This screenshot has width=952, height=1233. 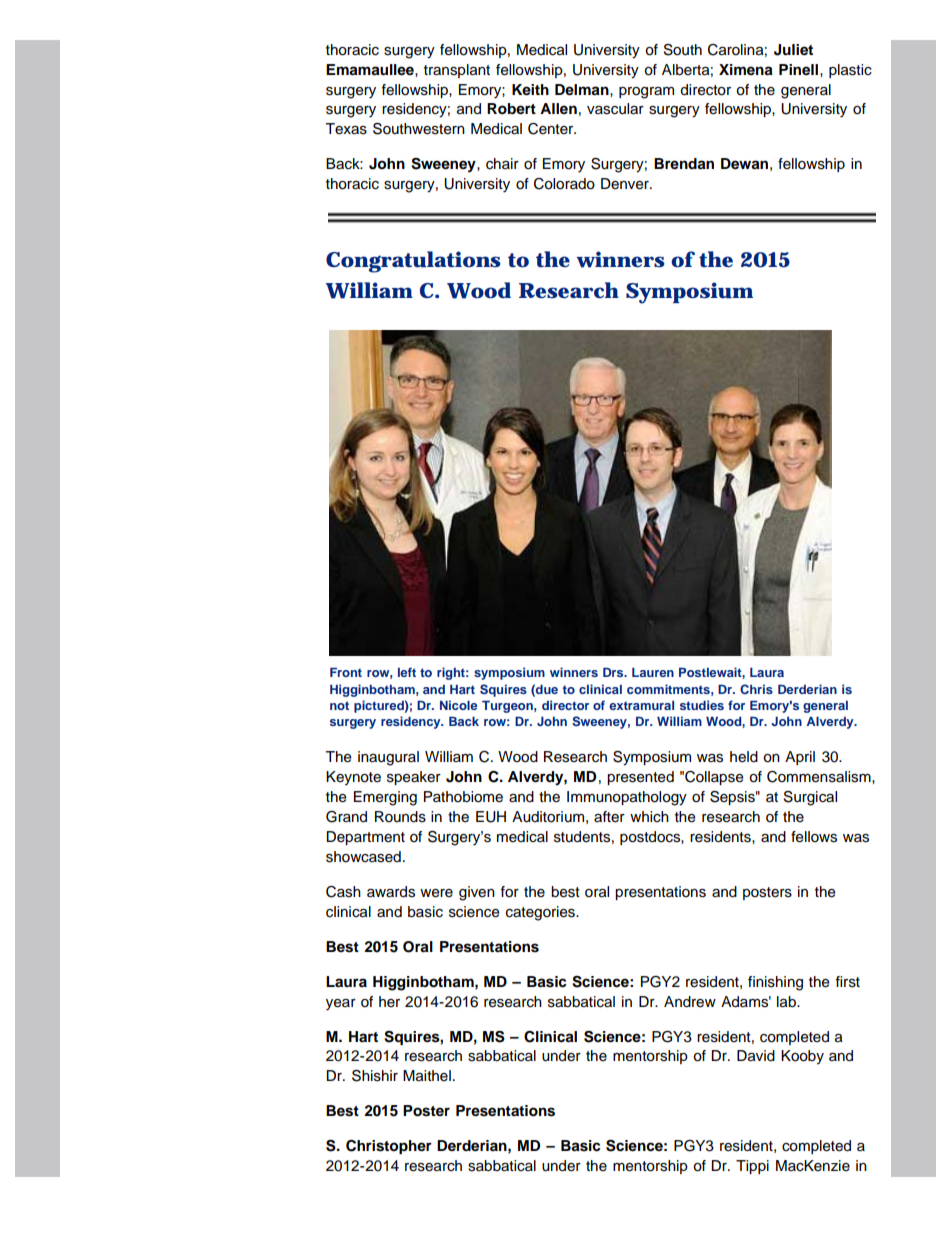 I want to click on left, so click(x=407, y=672).
